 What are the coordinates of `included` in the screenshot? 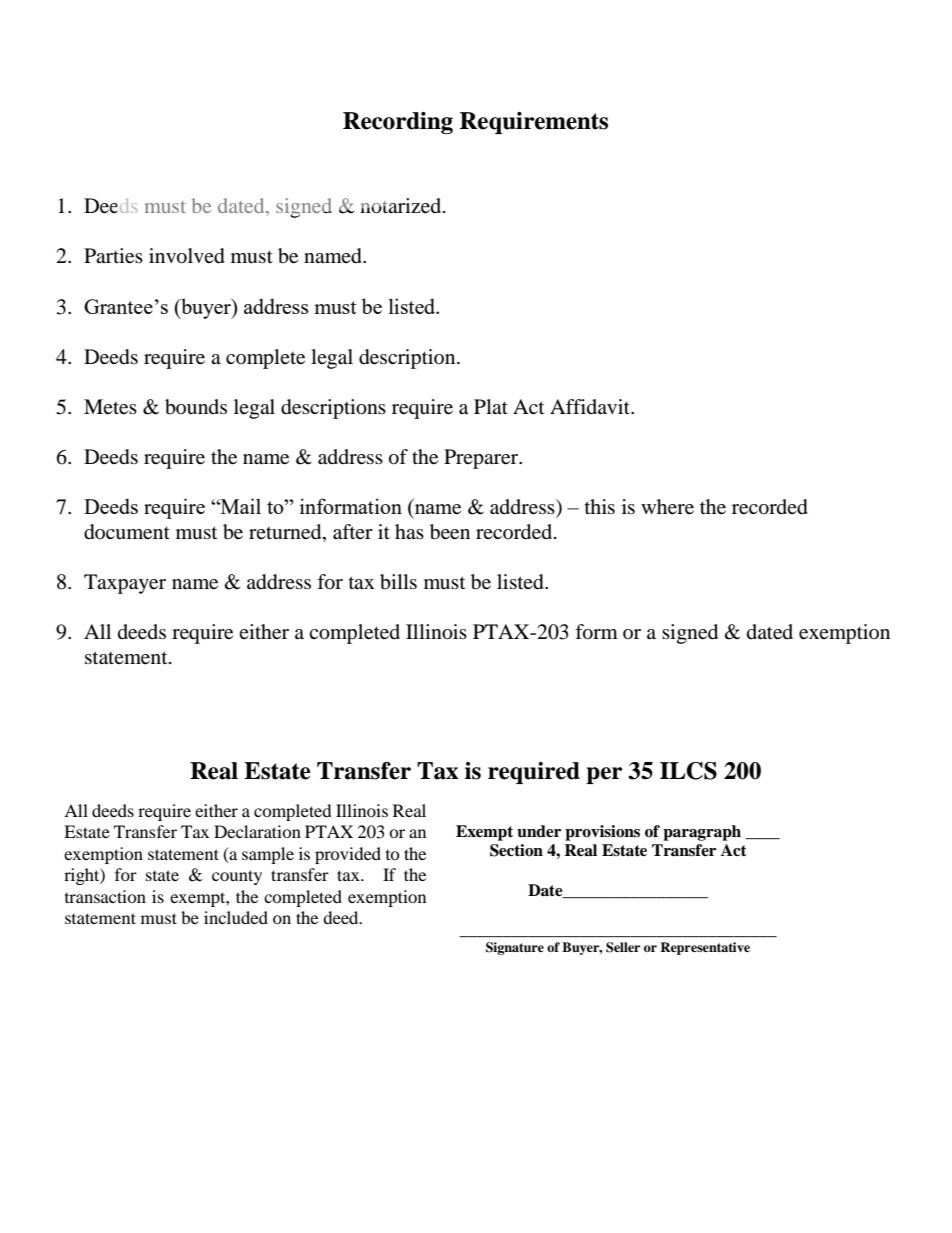 It's located at (236, 917).
